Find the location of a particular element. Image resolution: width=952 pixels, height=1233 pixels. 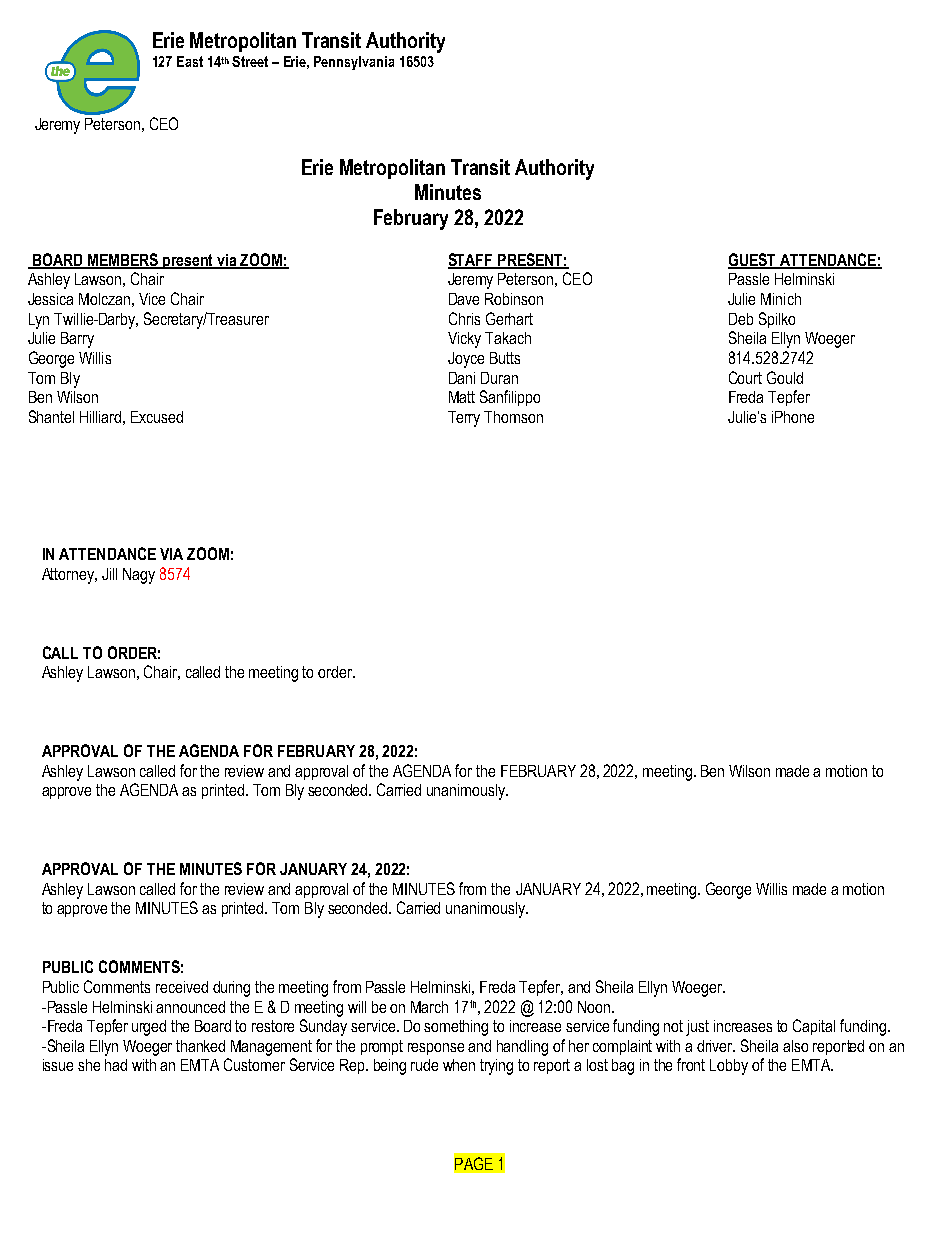

Court is located at coordinates (745, 377).
